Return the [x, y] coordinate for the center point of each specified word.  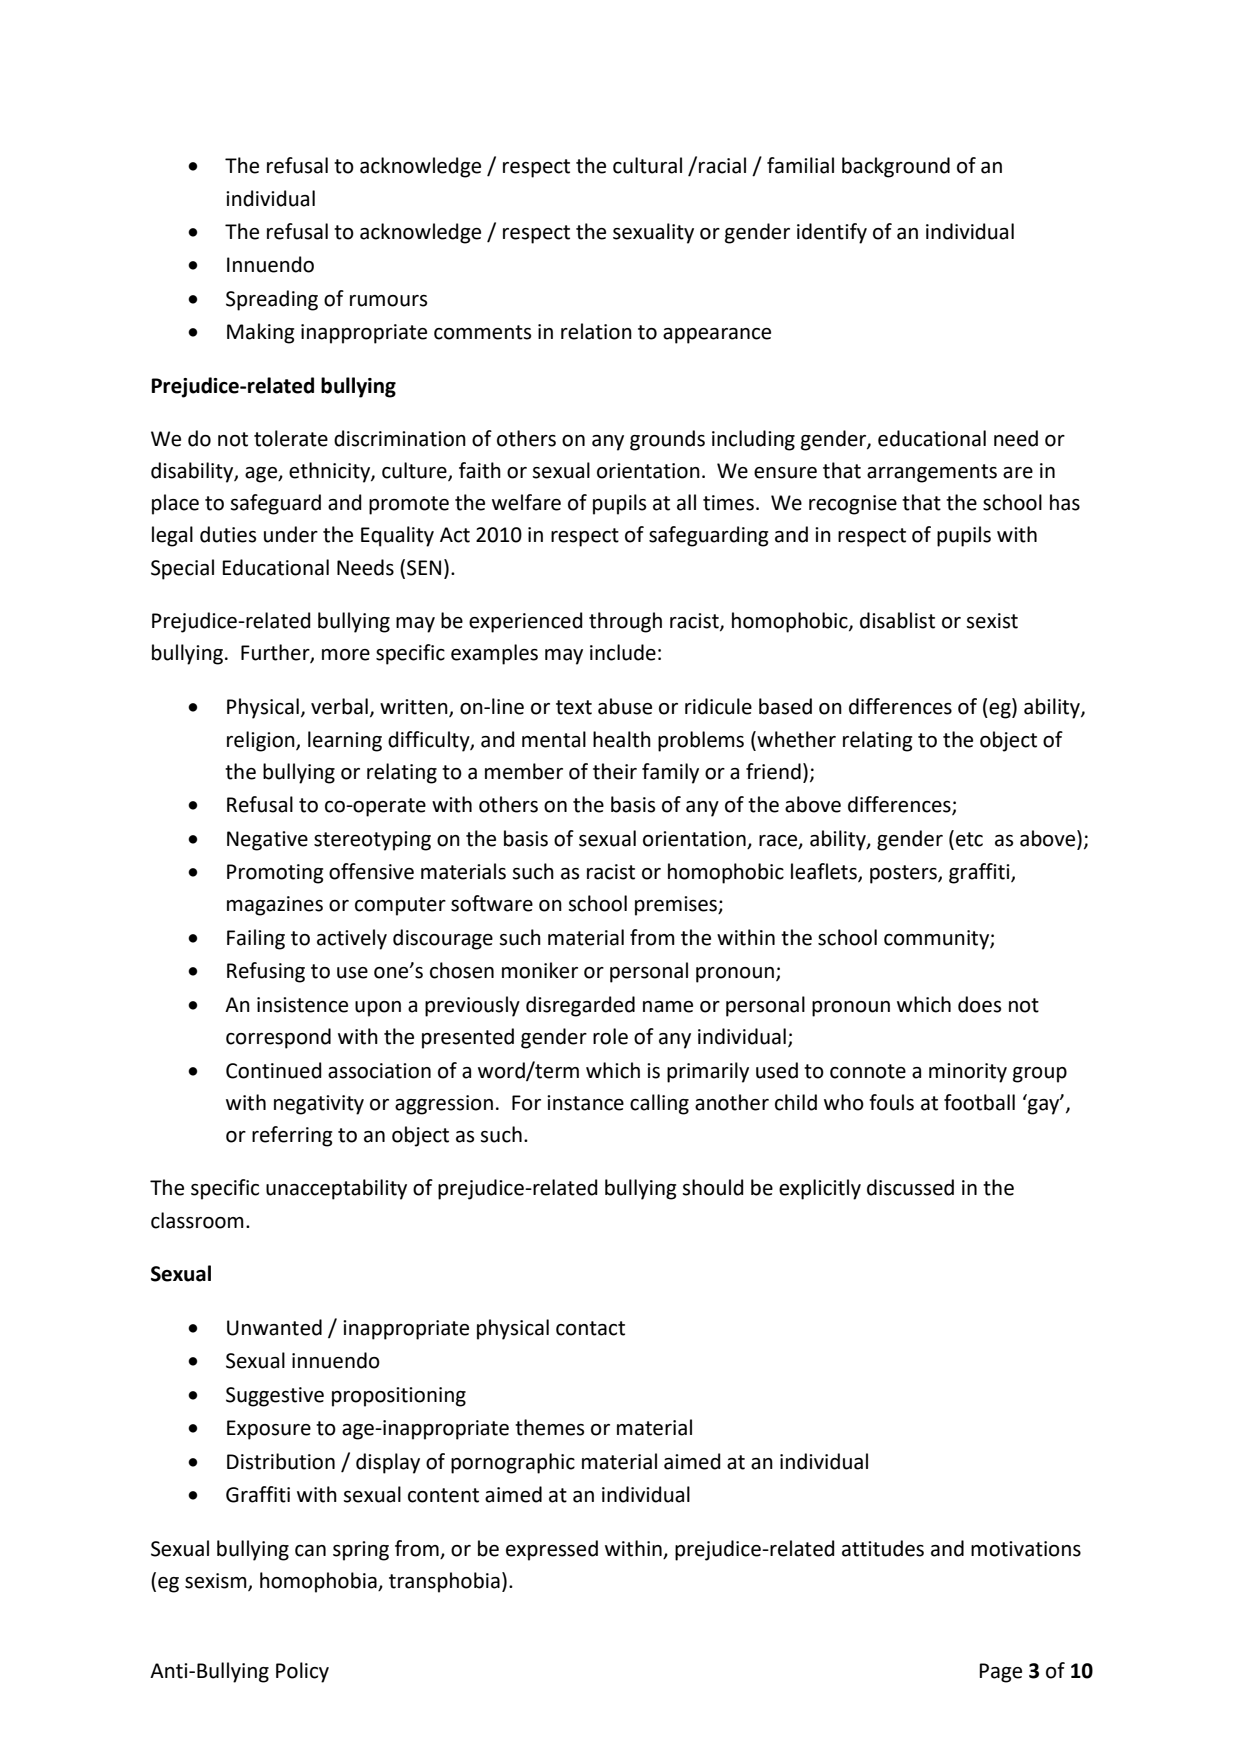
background [896, 167]
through [625, 622]
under [291, 534]
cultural [647, 165]
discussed [910, 1187]
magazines [275, 906]
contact [590, 1328]
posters [904, 874]
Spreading [272, 300]
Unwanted [274, 1327]
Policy [302, 1672]
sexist [992, 621]
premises [677, 906]
